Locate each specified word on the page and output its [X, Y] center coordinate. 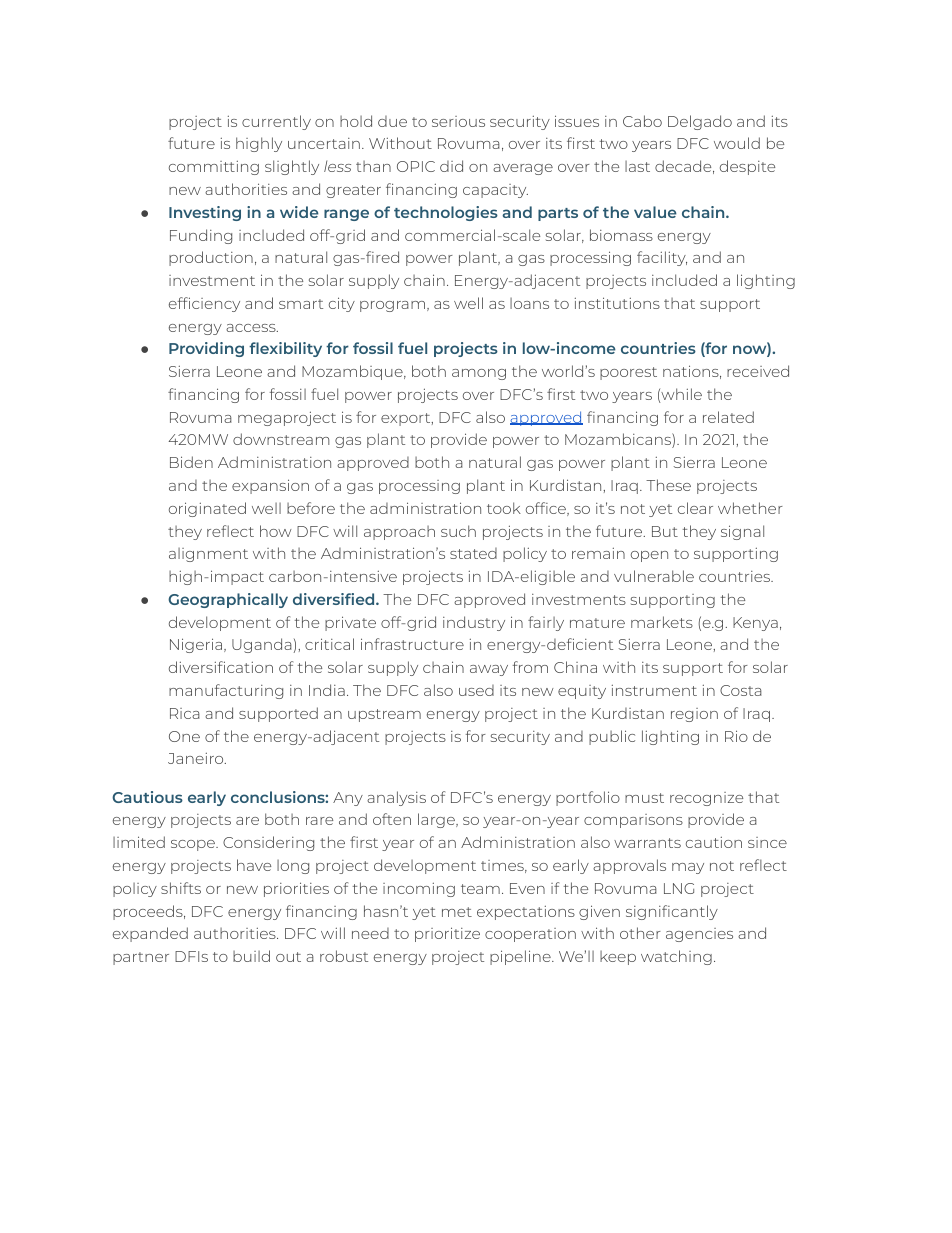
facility [662, 258]
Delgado [700, 122]
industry [474, 623]
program [392, 306]
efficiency [204, 304]
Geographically [228, 600]
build [251, 956]
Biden [191, 462]
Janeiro [197, 758]
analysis [396, 798]
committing [214, 168]
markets [662, 622]
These [668, 485]
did [451, 166]
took [504, 508]
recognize [706, 799]
